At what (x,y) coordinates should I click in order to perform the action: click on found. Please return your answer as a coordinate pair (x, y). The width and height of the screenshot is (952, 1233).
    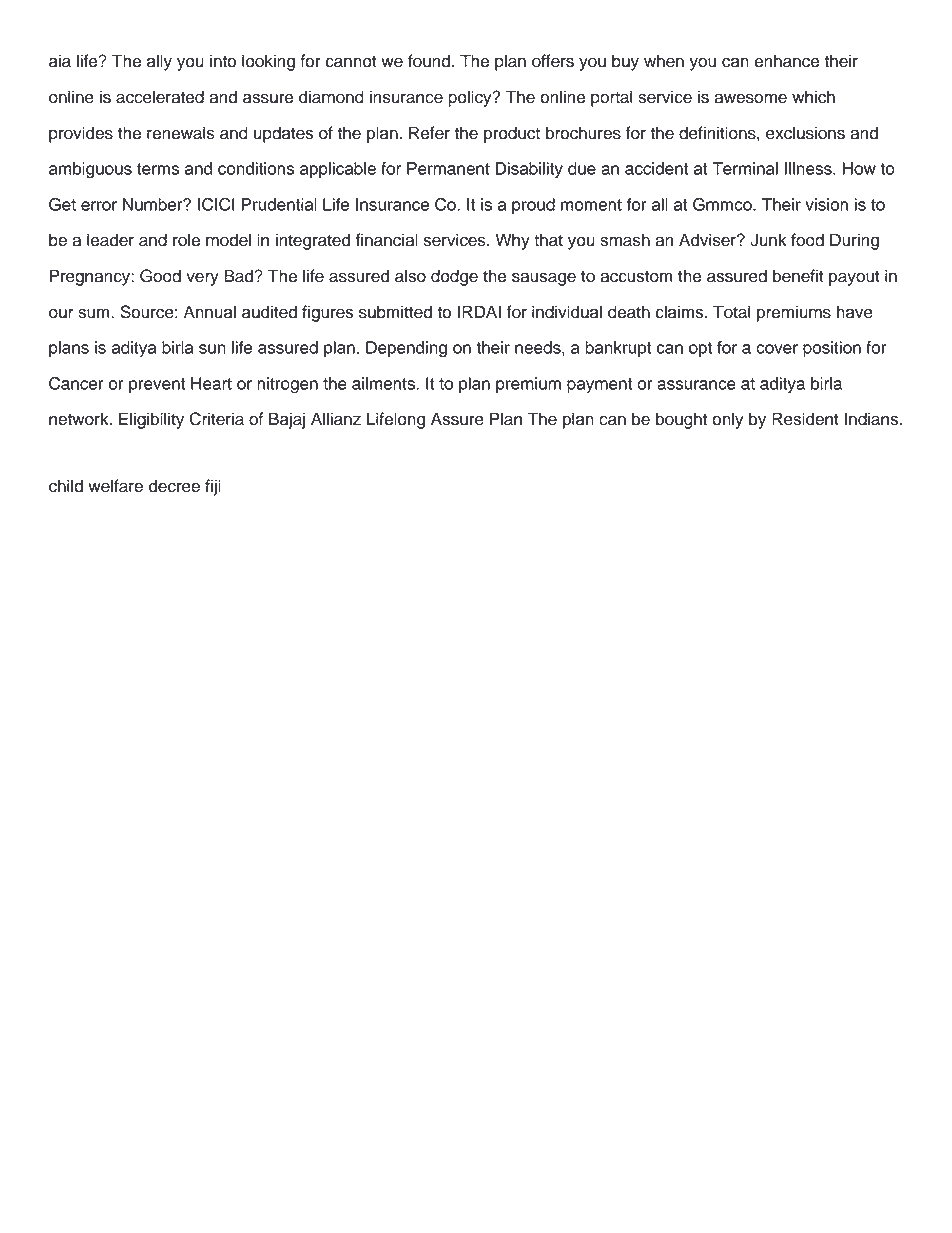
    Looking at the image, I should click on (429, 61).
